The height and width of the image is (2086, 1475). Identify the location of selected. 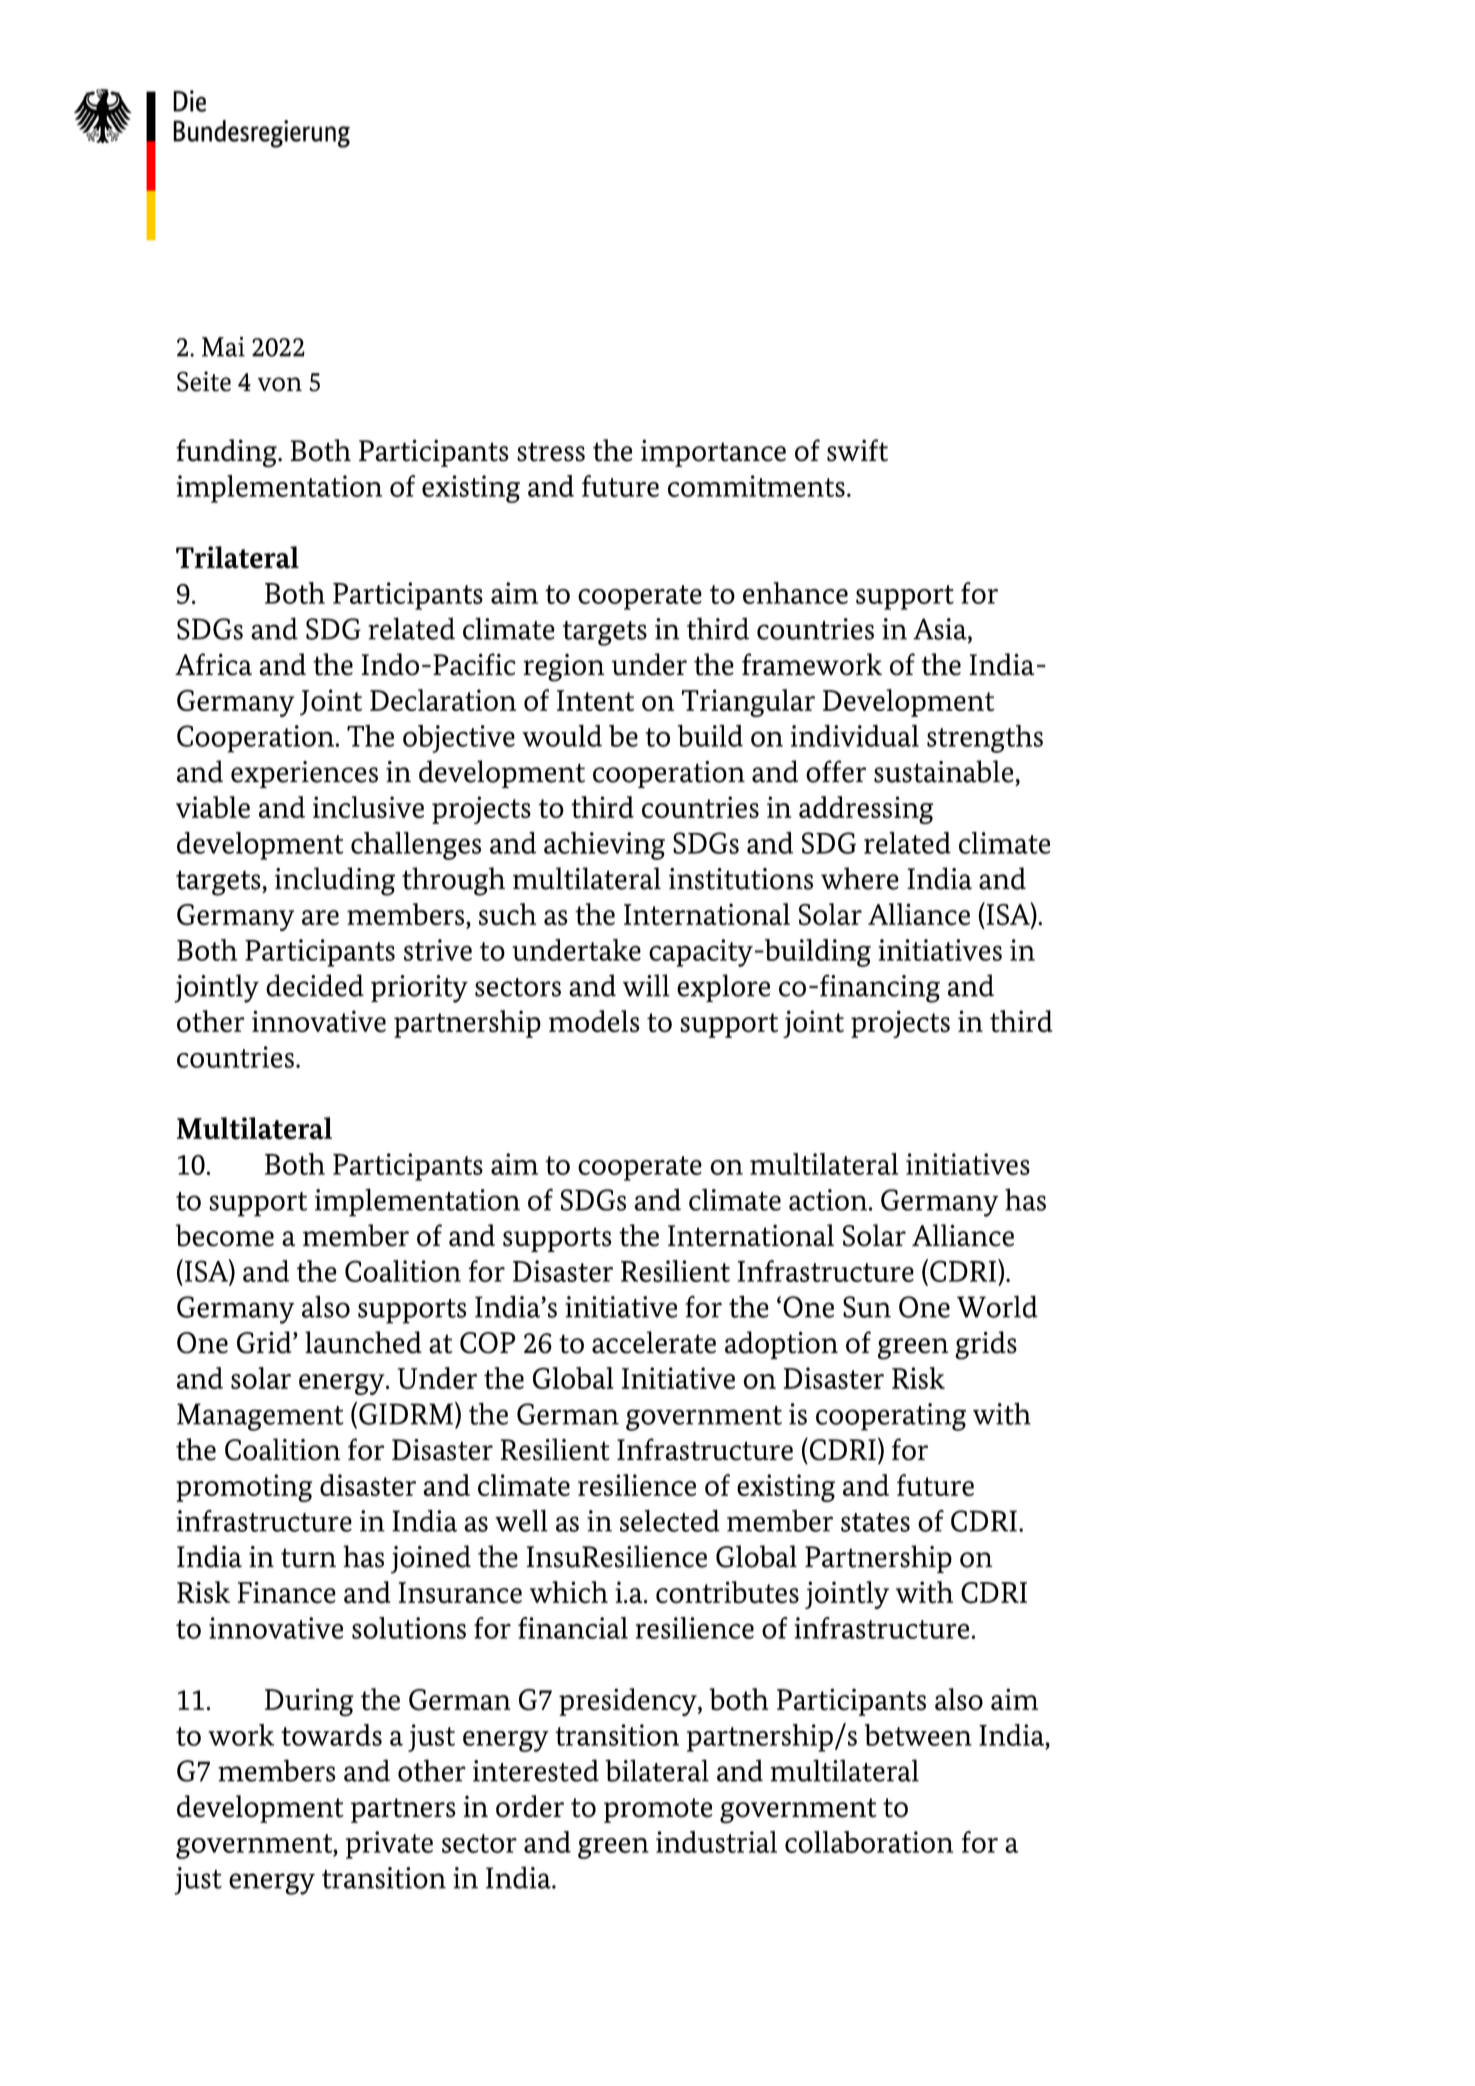
(670, 1520).
